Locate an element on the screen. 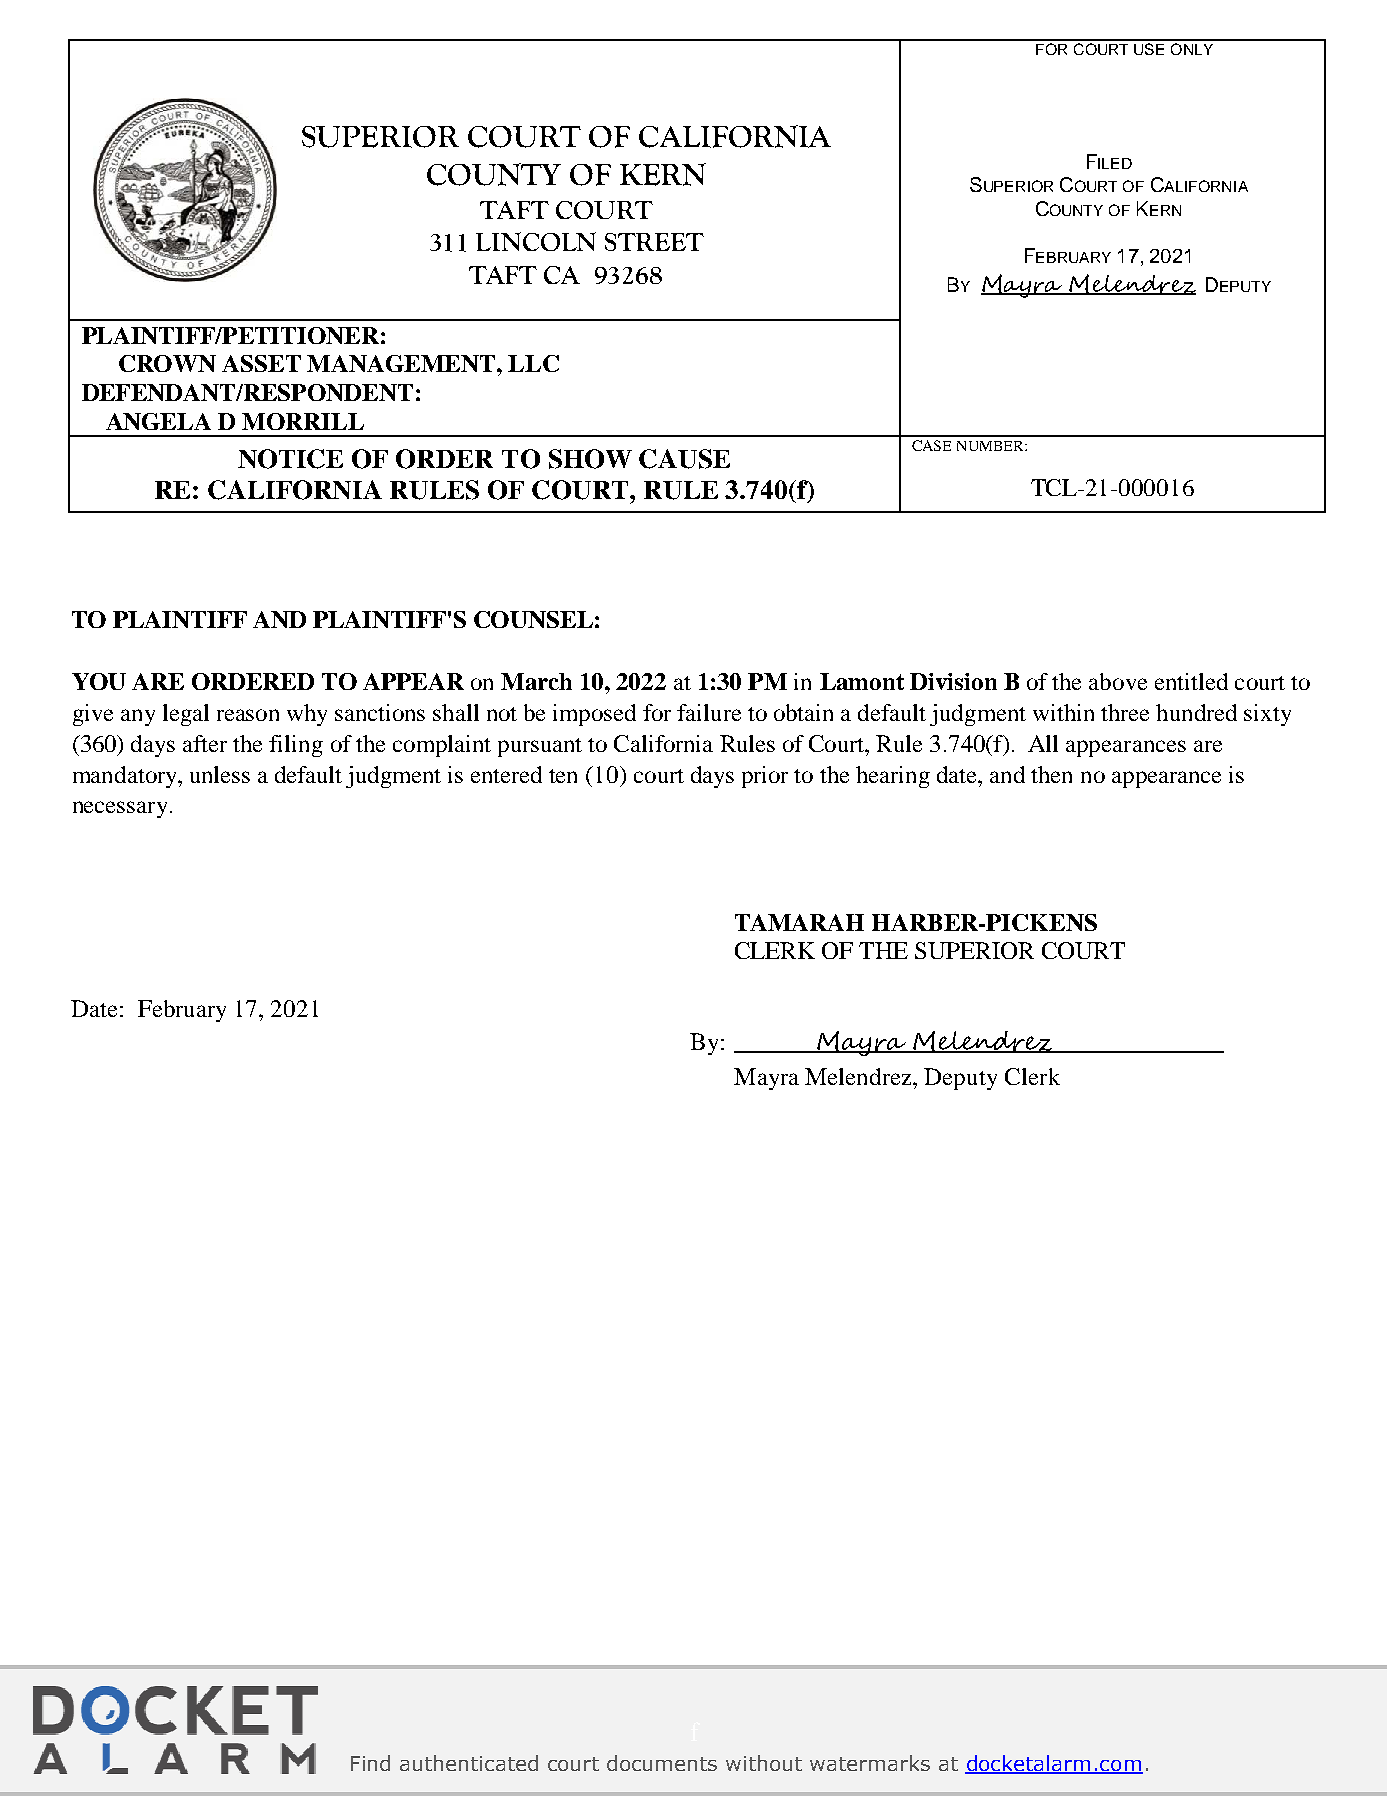 This screenshot has width=1387, height=1796. prior is located at coordinates (765, 777).
